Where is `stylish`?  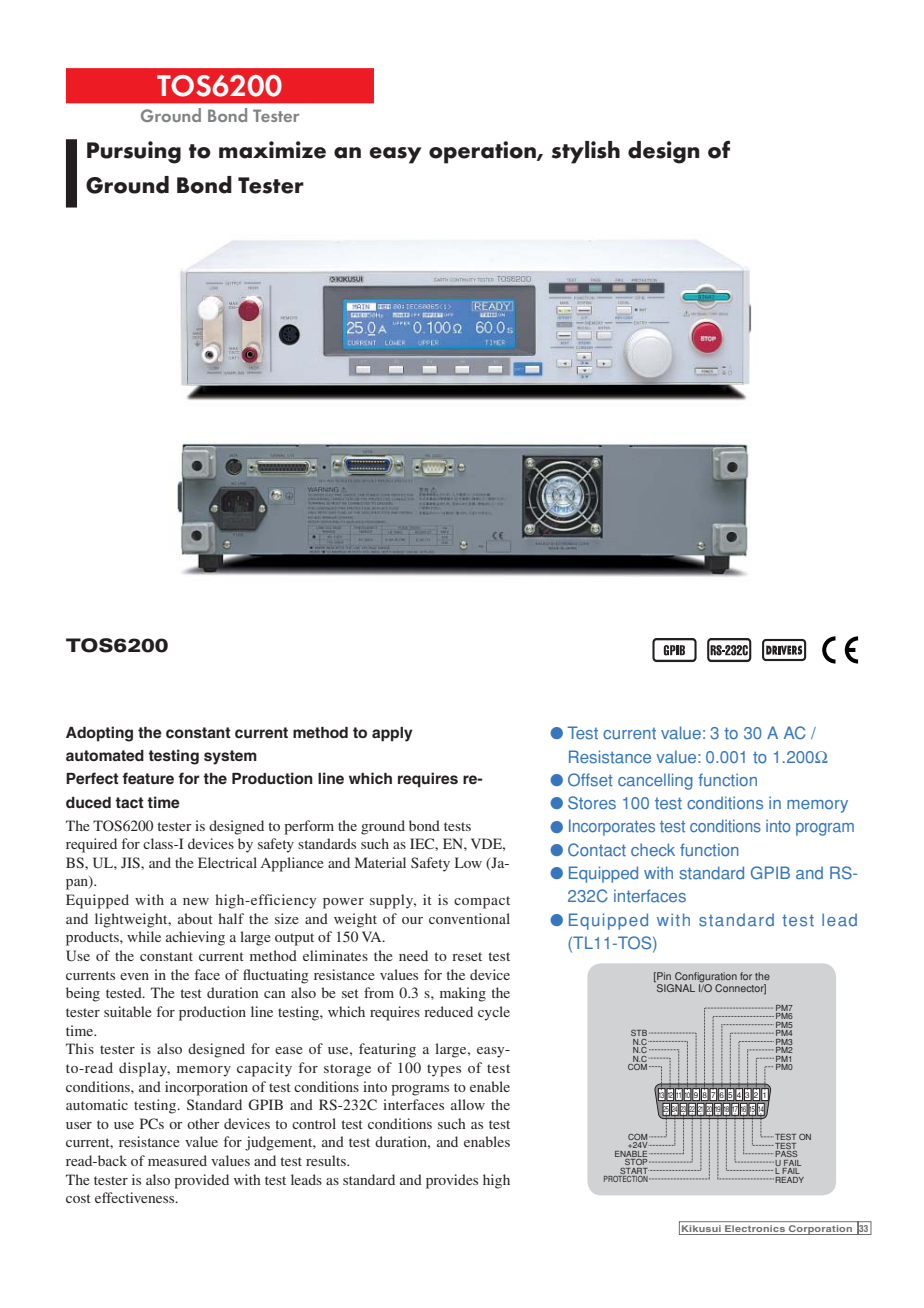
stylish is located at coordinates (586, 152).
